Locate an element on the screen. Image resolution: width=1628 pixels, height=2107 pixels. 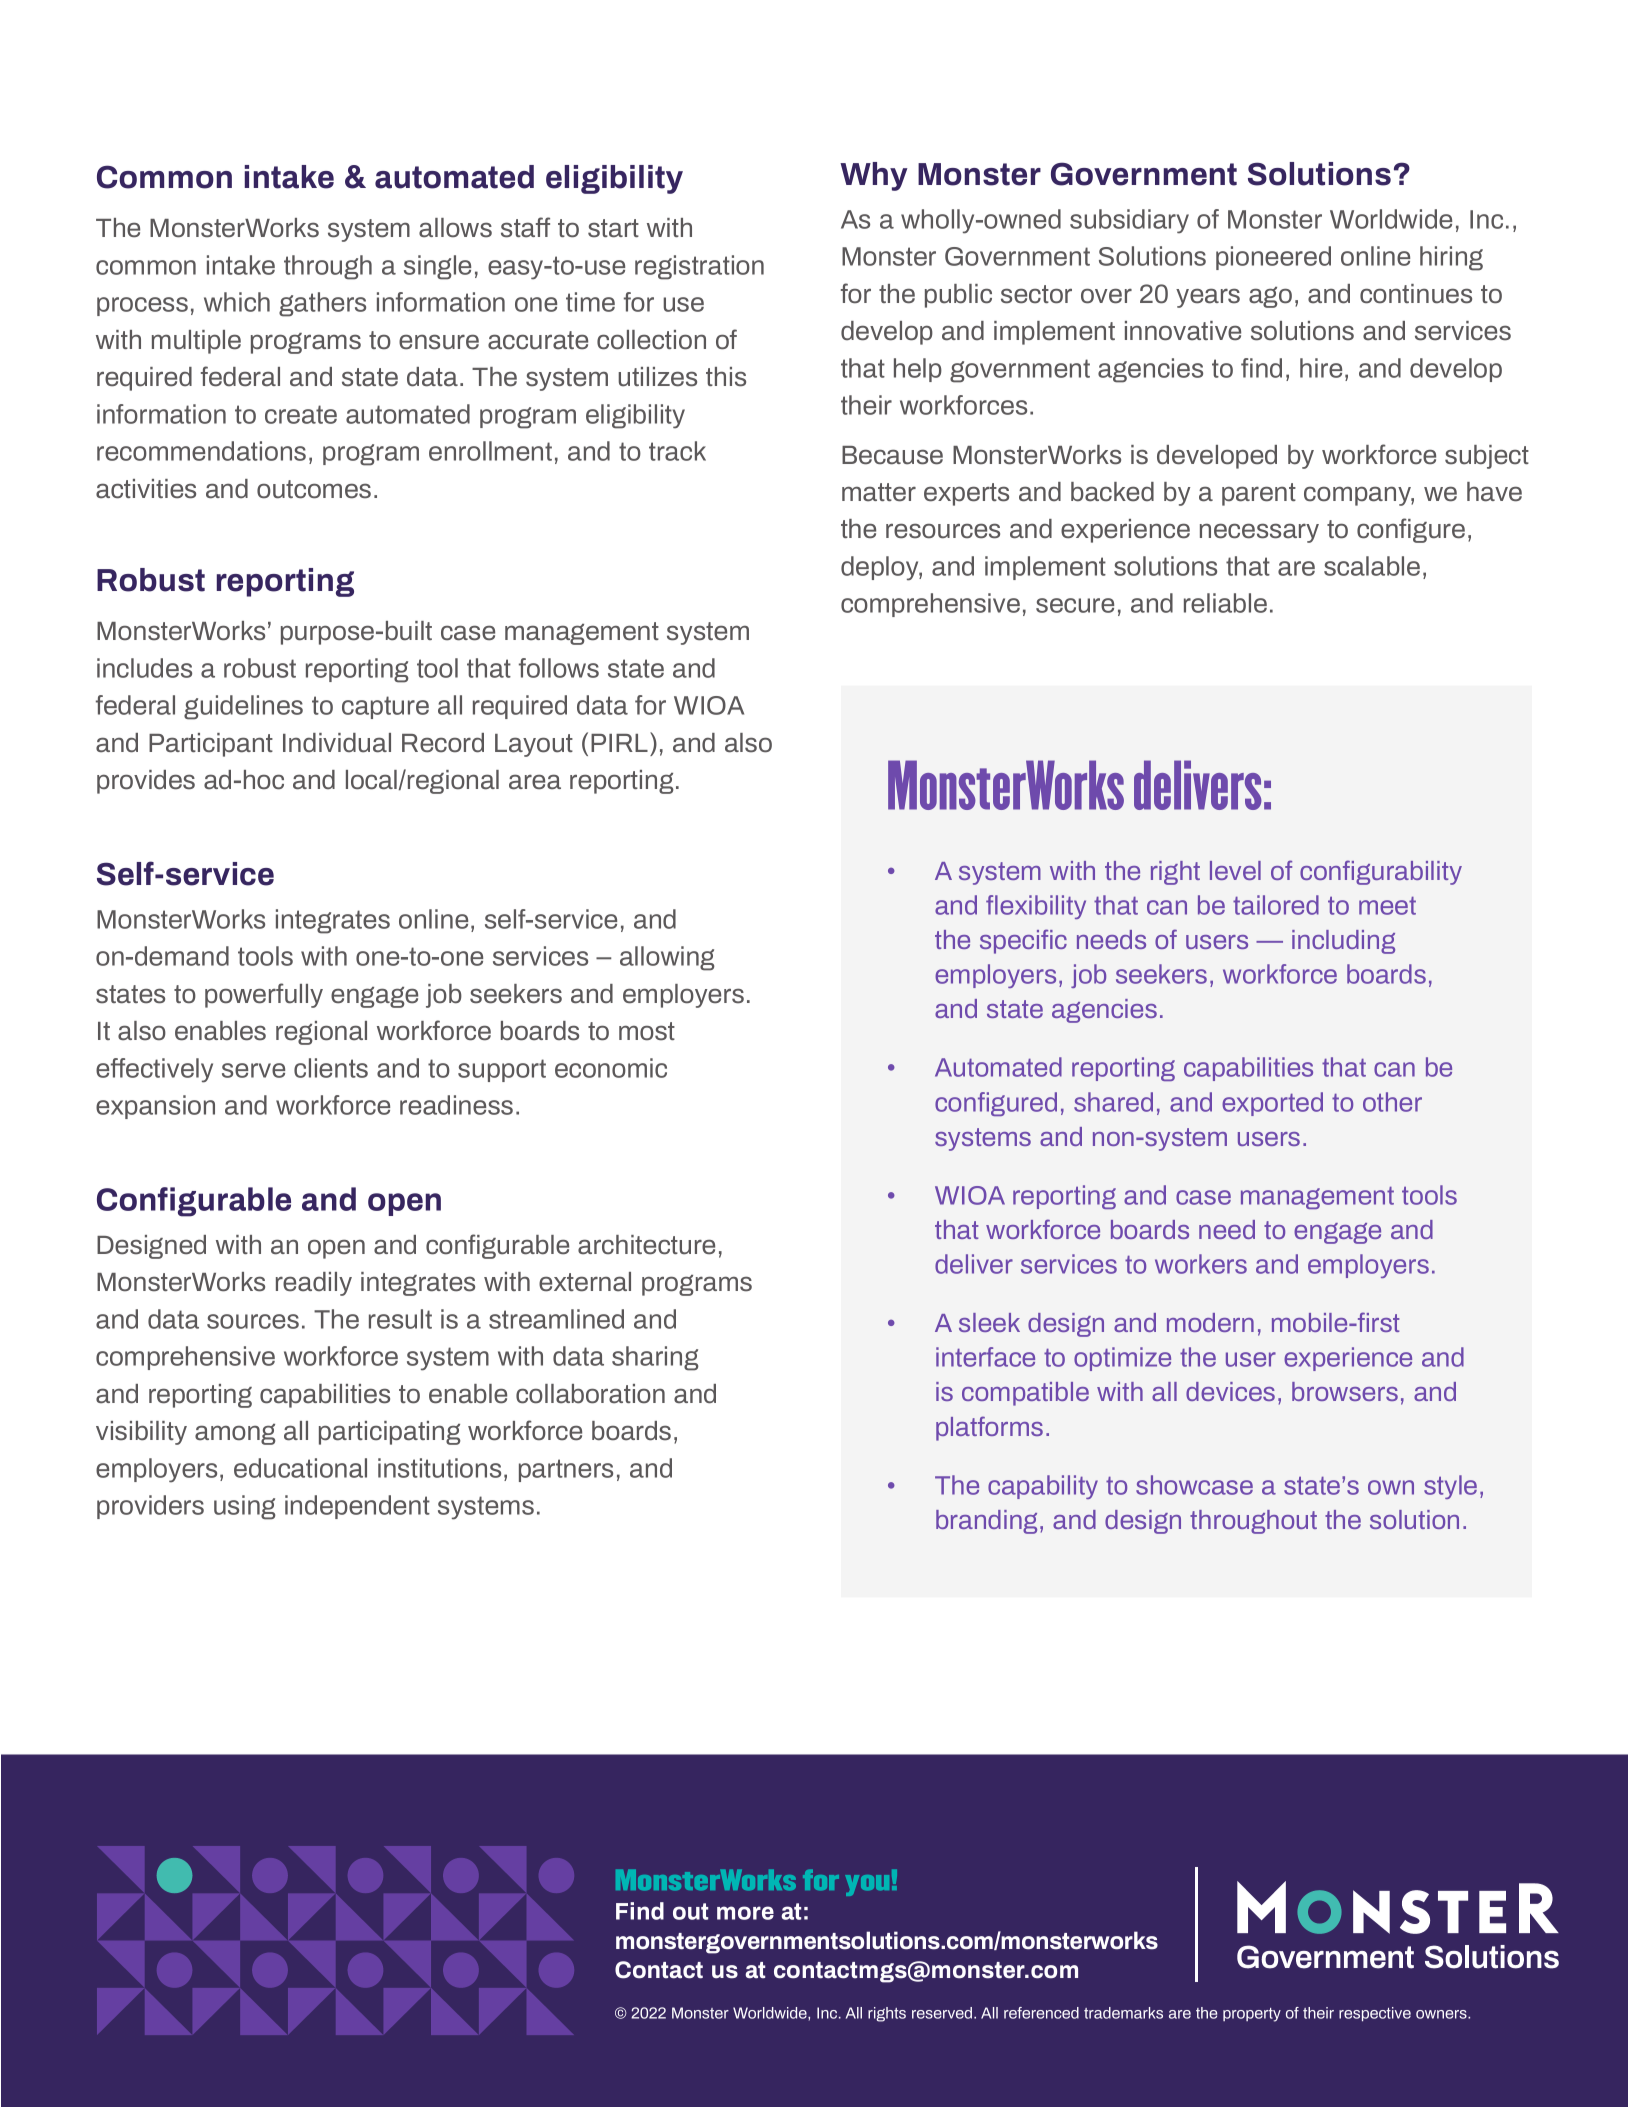
branding is located at coordinates (986, 1522).
